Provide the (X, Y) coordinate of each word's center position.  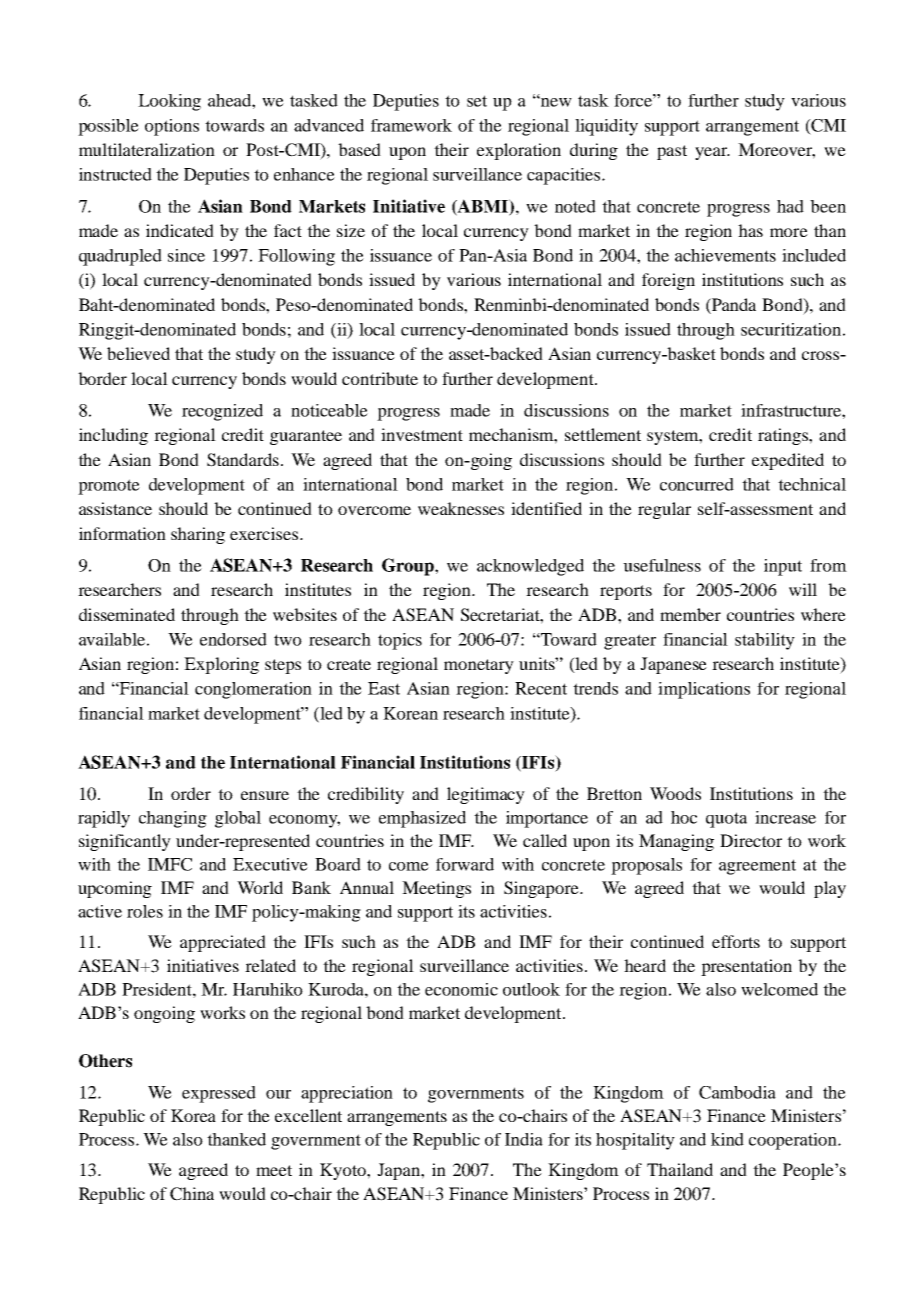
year (712, 153)
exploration (519, 151)
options (172, 127)
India (524, 1139)
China (192, 1194)
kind (727, 1139)
